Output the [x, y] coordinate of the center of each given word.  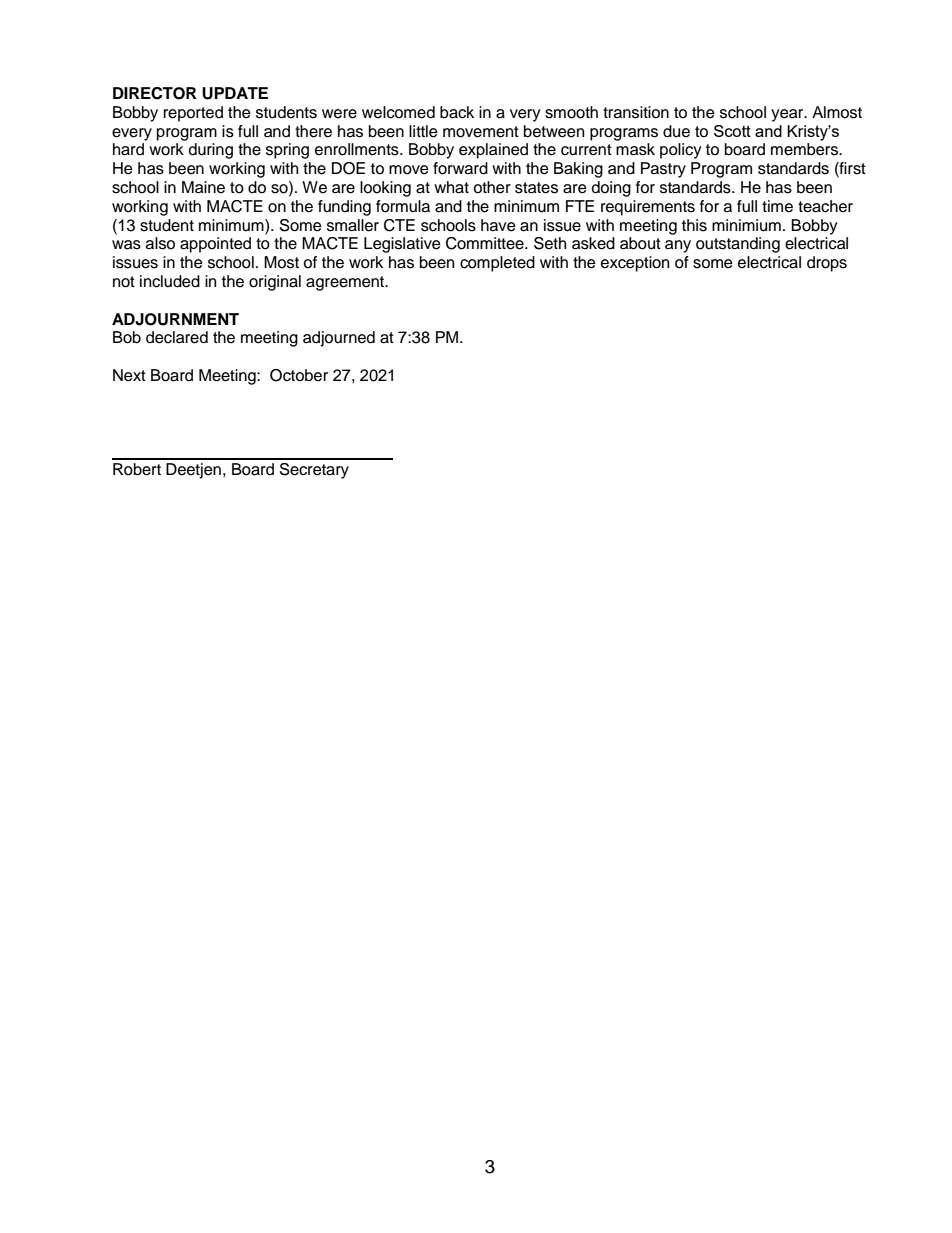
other [492, 187]
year [788, 115]
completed [497, 264]
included [170, 281]
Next [129, 375]
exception [635, 264]
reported [193, 114]
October [299, 375]
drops [827, 264]
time [777, 206]
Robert [137, 469]
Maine [203, 187]
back [457, 112]
